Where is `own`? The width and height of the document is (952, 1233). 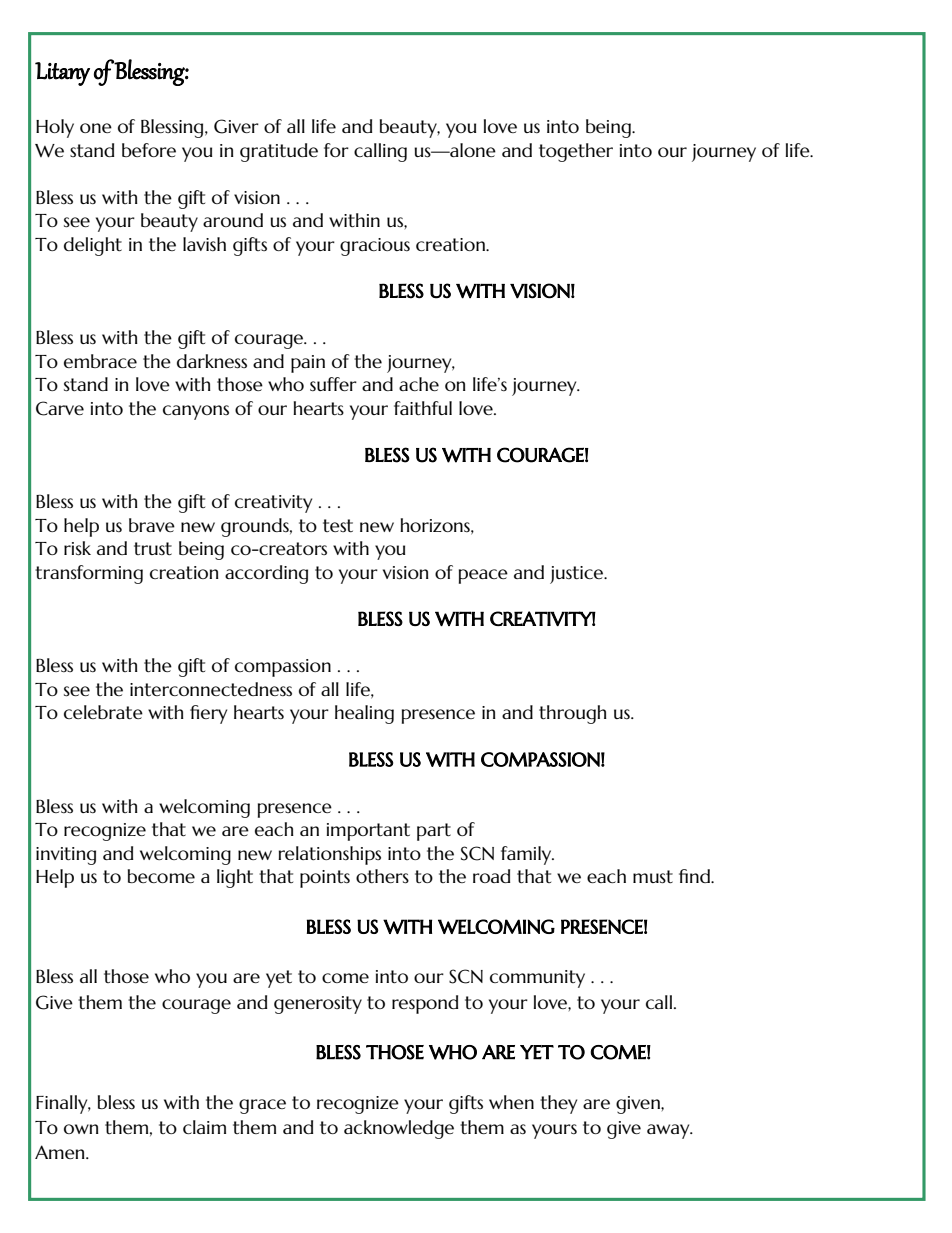
own is located at coordinates (81, 1129).
